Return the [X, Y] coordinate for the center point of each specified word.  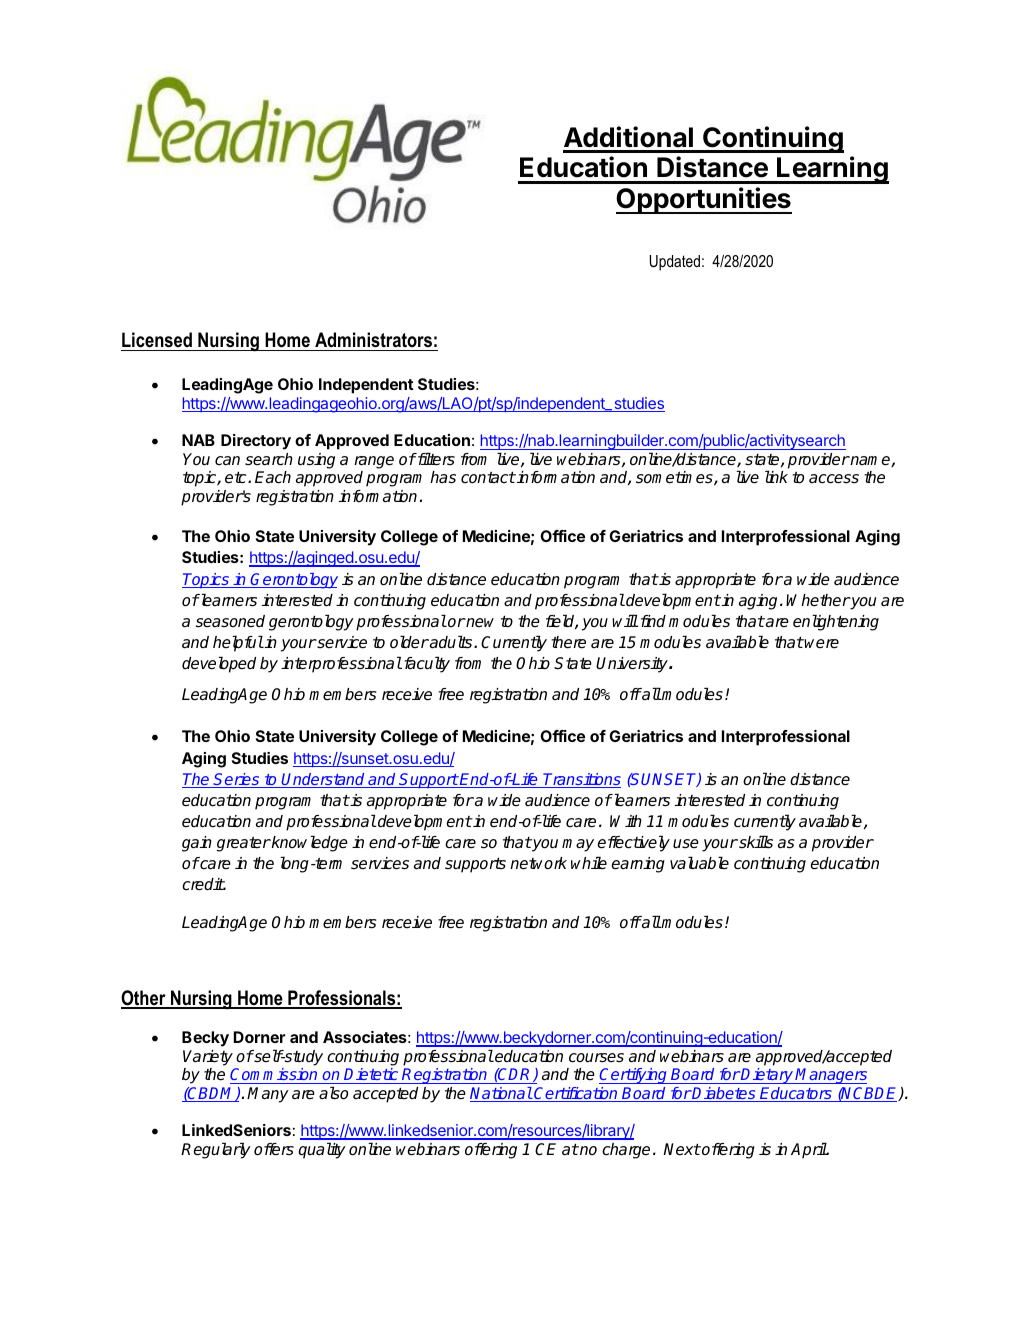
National [501, 1094]
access [834, 479]
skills [755, 842]
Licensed [157, 340]
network [538, 863]
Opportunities [704, 200]
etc [237, 478]
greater [244, 844]
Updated [675, 263]
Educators [796, 1094]
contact [488, 478]
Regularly [216, 1150]
